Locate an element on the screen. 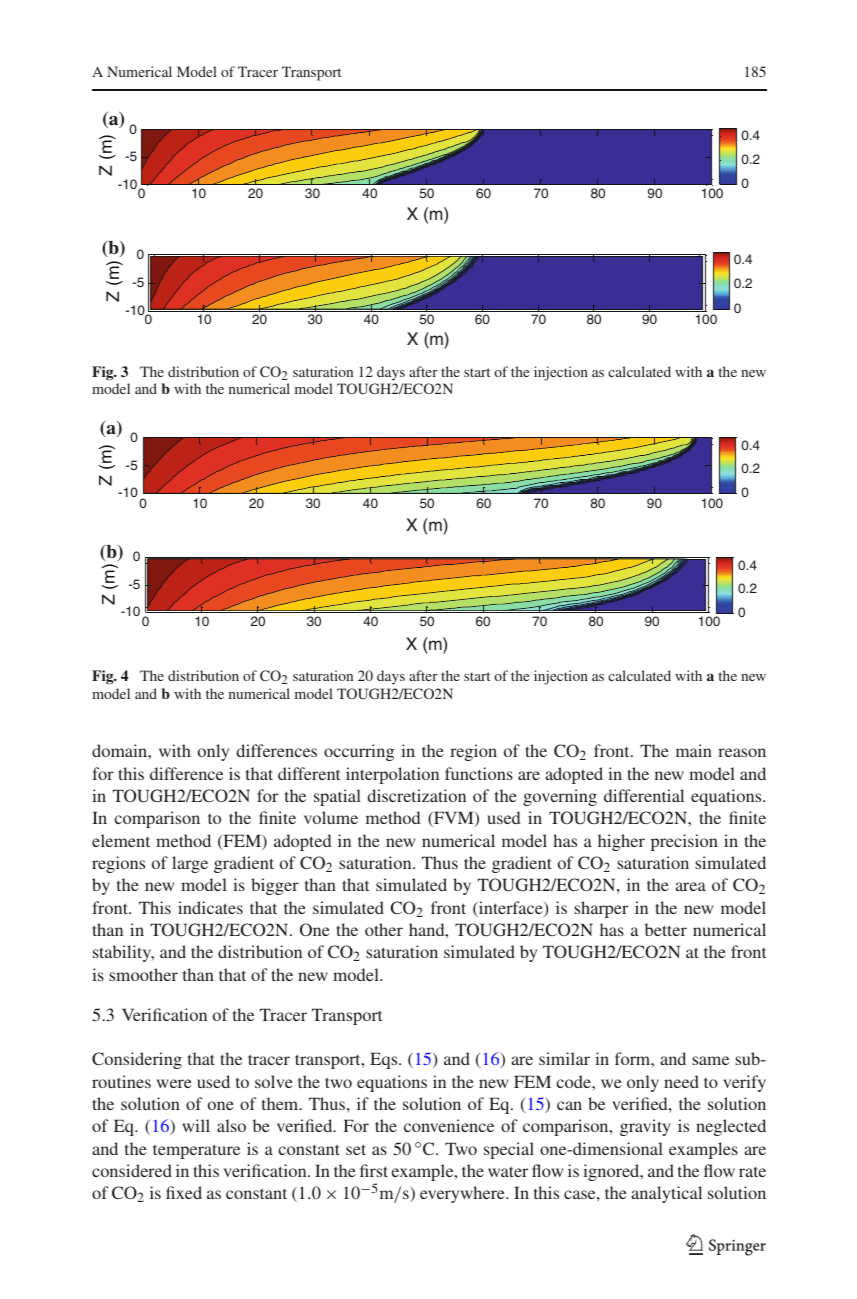  sharper is located at coordinates (601, 909).
